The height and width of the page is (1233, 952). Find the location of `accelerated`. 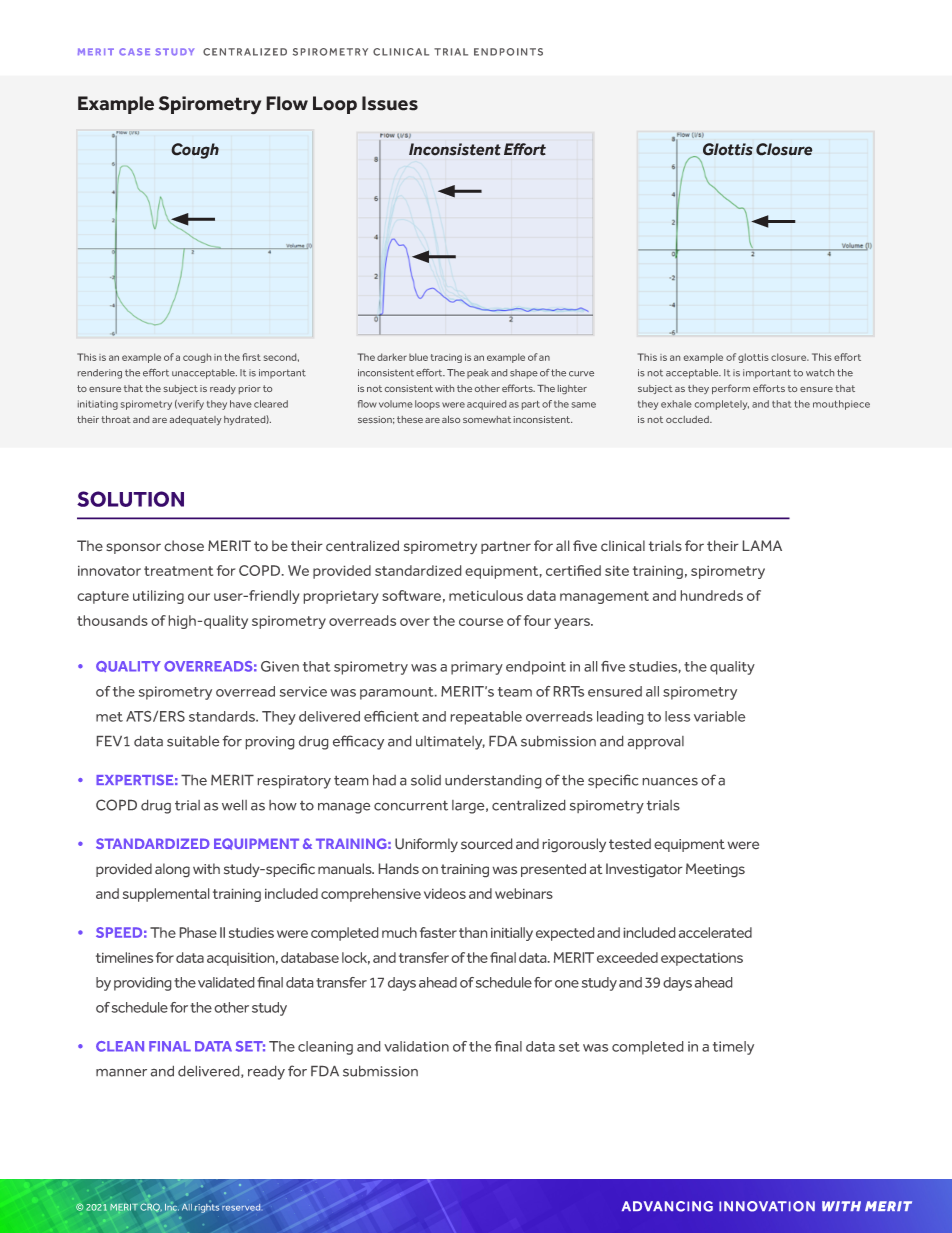

accelerated is located at coordinates (715, 932).
